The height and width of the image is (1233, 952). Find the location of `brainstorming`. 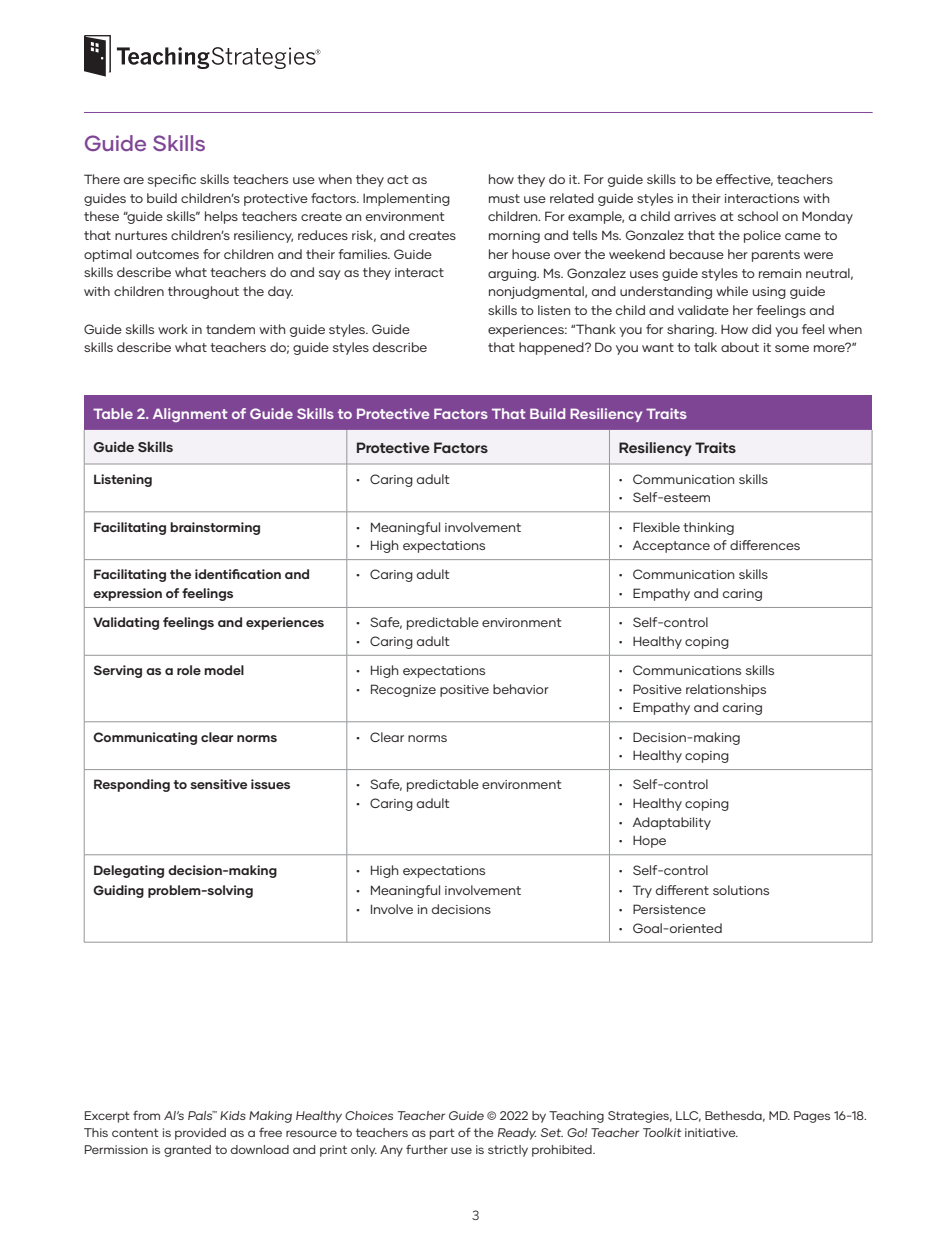

brainstorming is located at coordinates (215, 528).
